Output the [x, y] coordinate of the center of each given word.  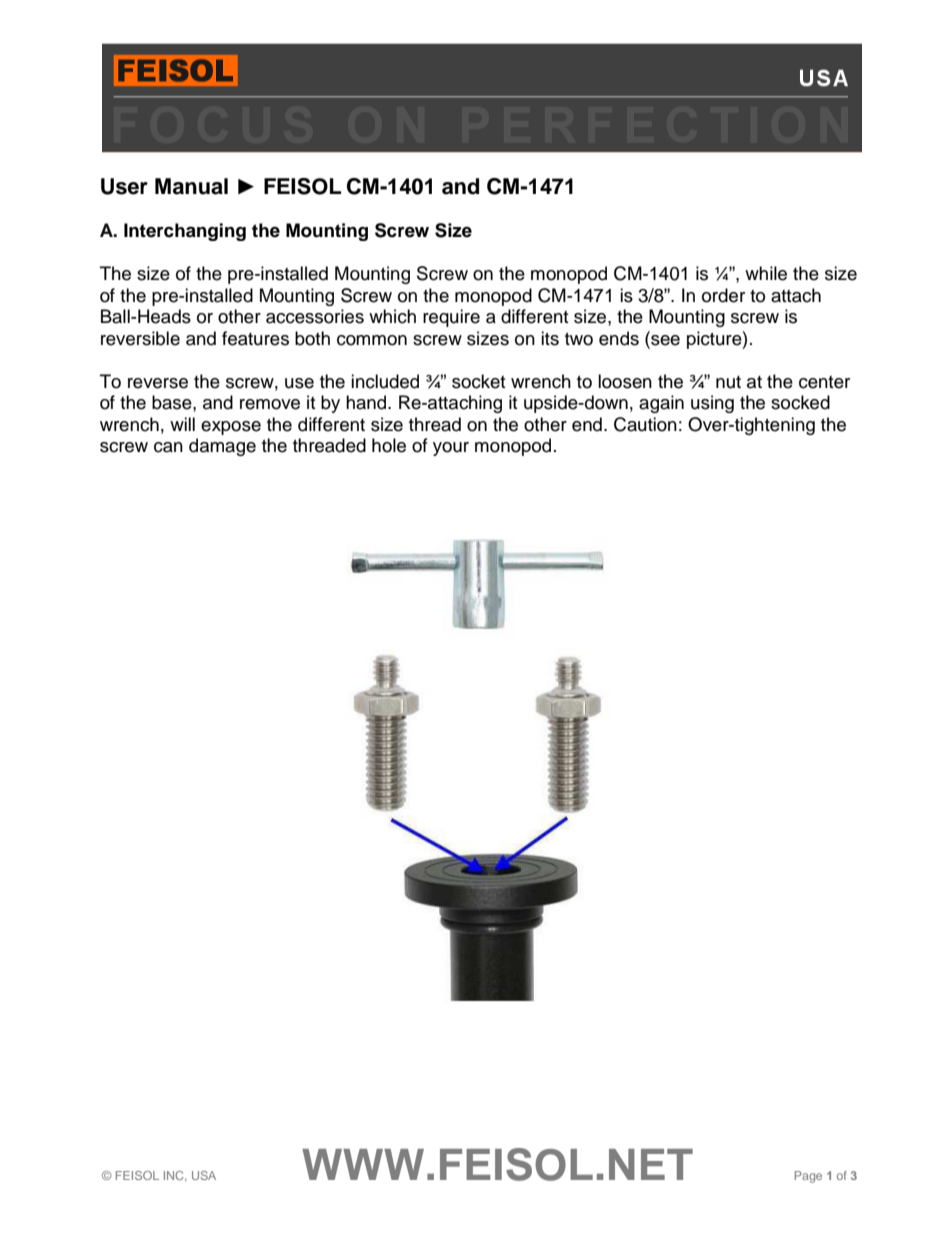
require [451, 318]
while [766, 273]
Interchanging [185, 232]
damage [222, 447]
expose [231, 428]
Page [808, 1177]
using [712, 404]
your [451, 449]
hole [389, 445]
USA [204, 1175]
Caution [645, 424]
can [168, 447]
